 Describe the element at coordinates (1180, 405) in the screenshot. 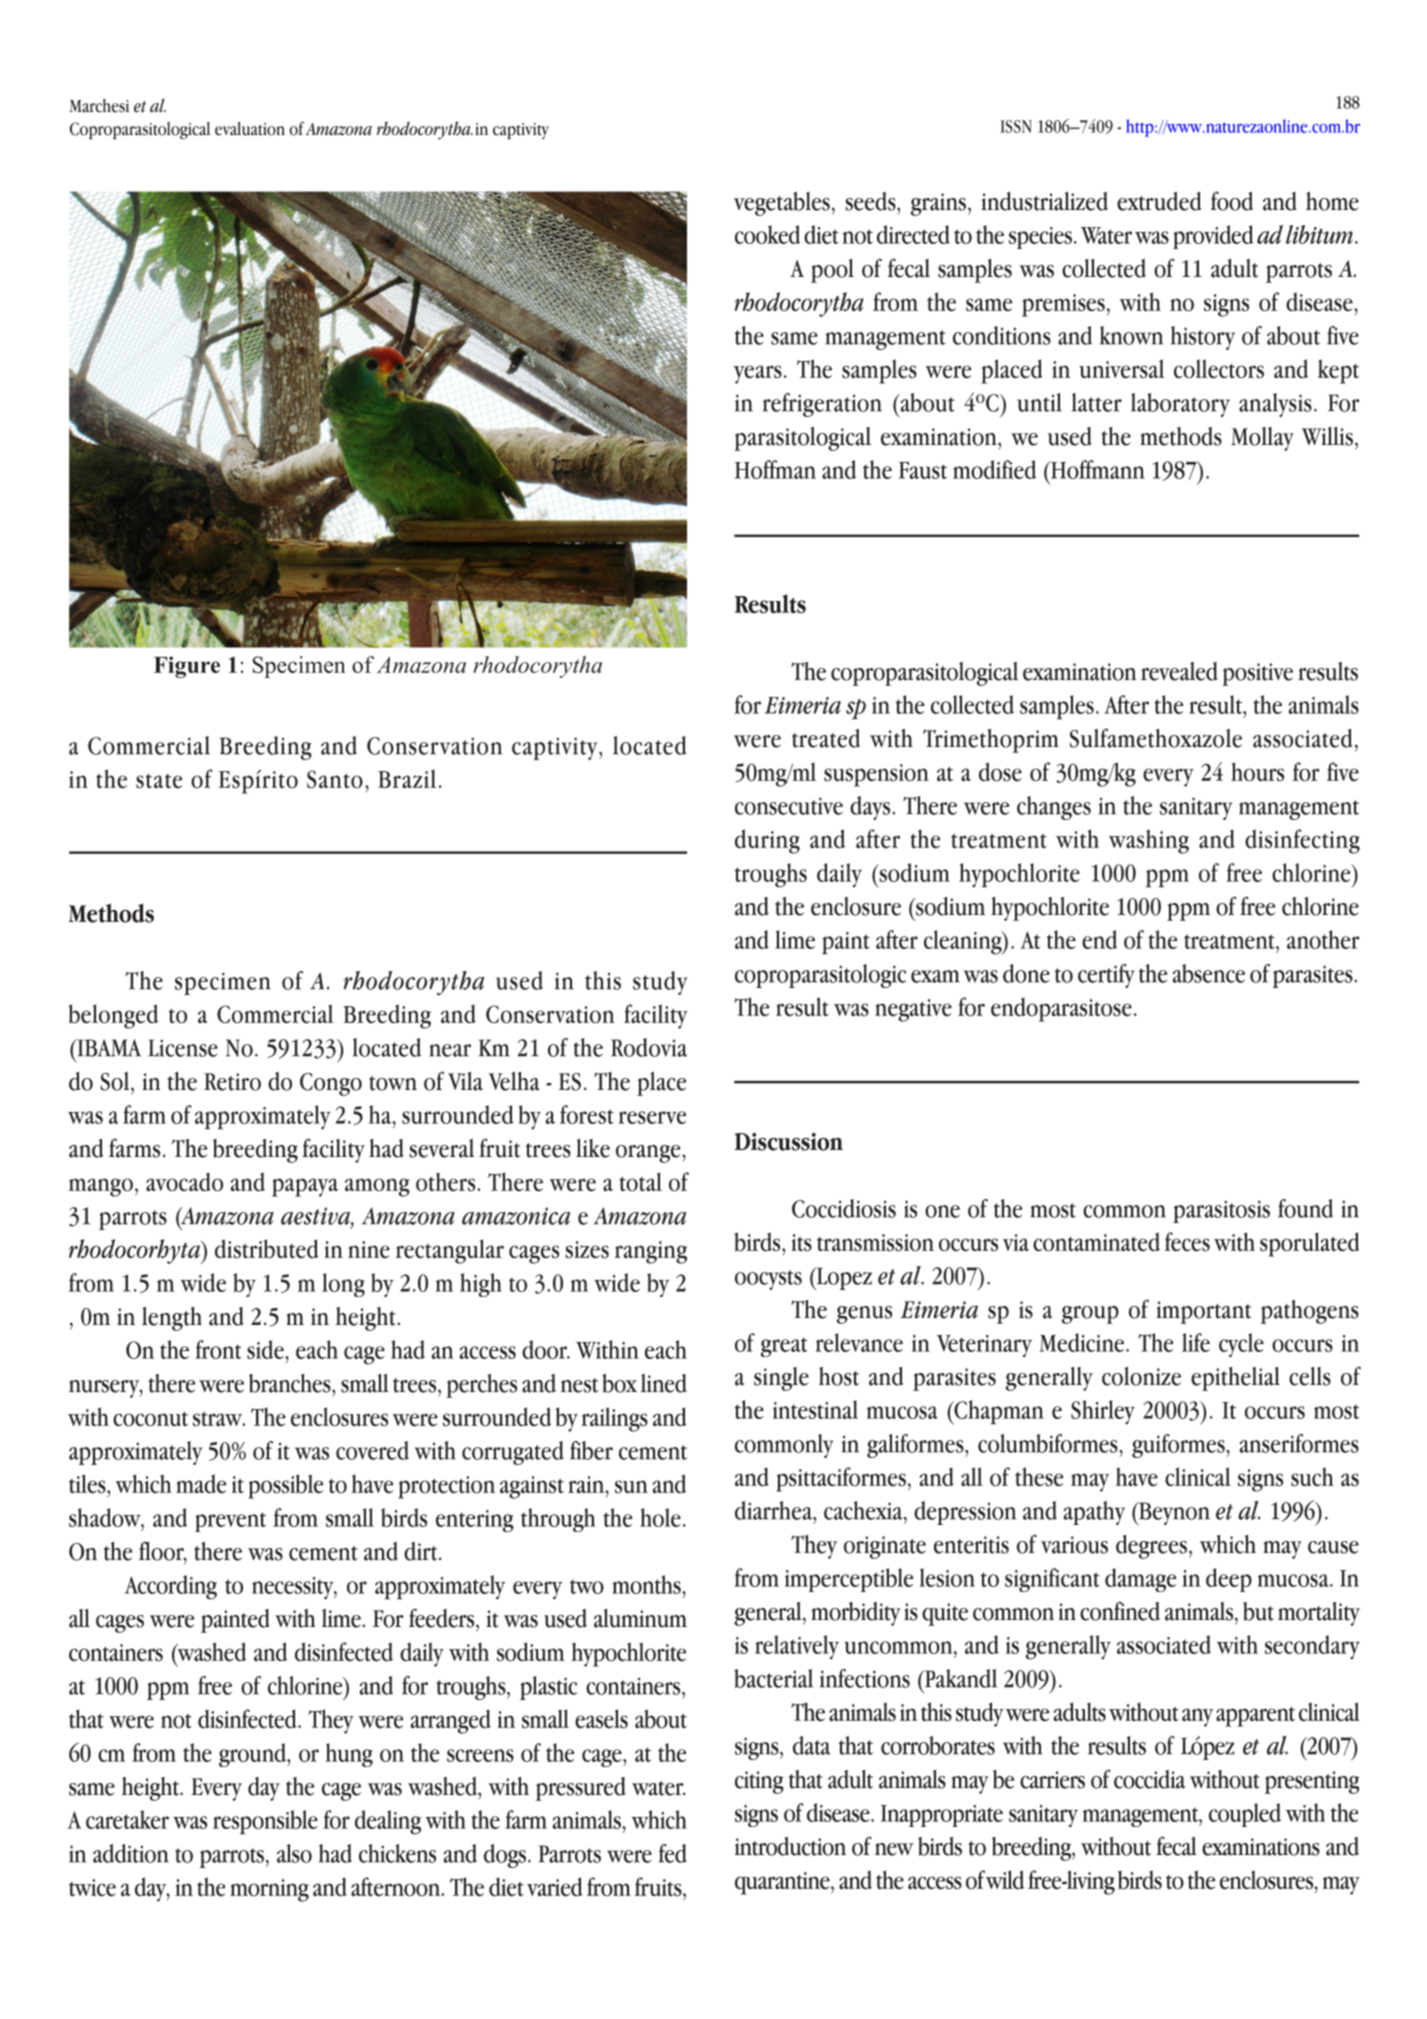

I see `laboratory` at that location.
